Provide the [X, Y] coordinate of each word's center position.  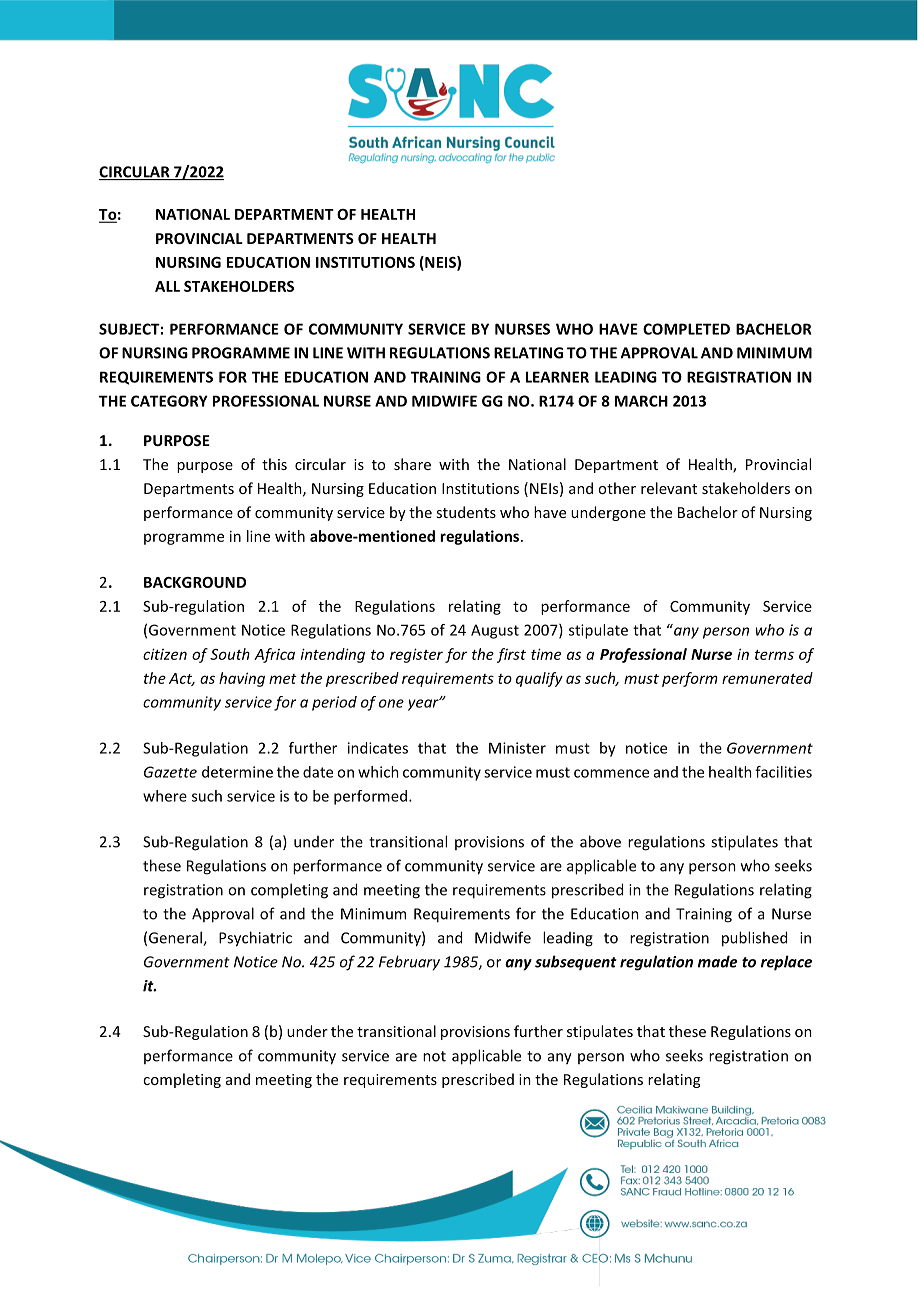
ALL [167, 286]
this [274, 464]
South [230, 654]
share [412, 464]
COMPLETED [686, 329]
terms [774, 655]
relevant [669, 488]
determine [237, 772]
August [495, 631]
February [409, 963]
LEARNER [557, 377]
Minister [517, 748]
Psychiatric [255, 939]
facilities [783, 772]
